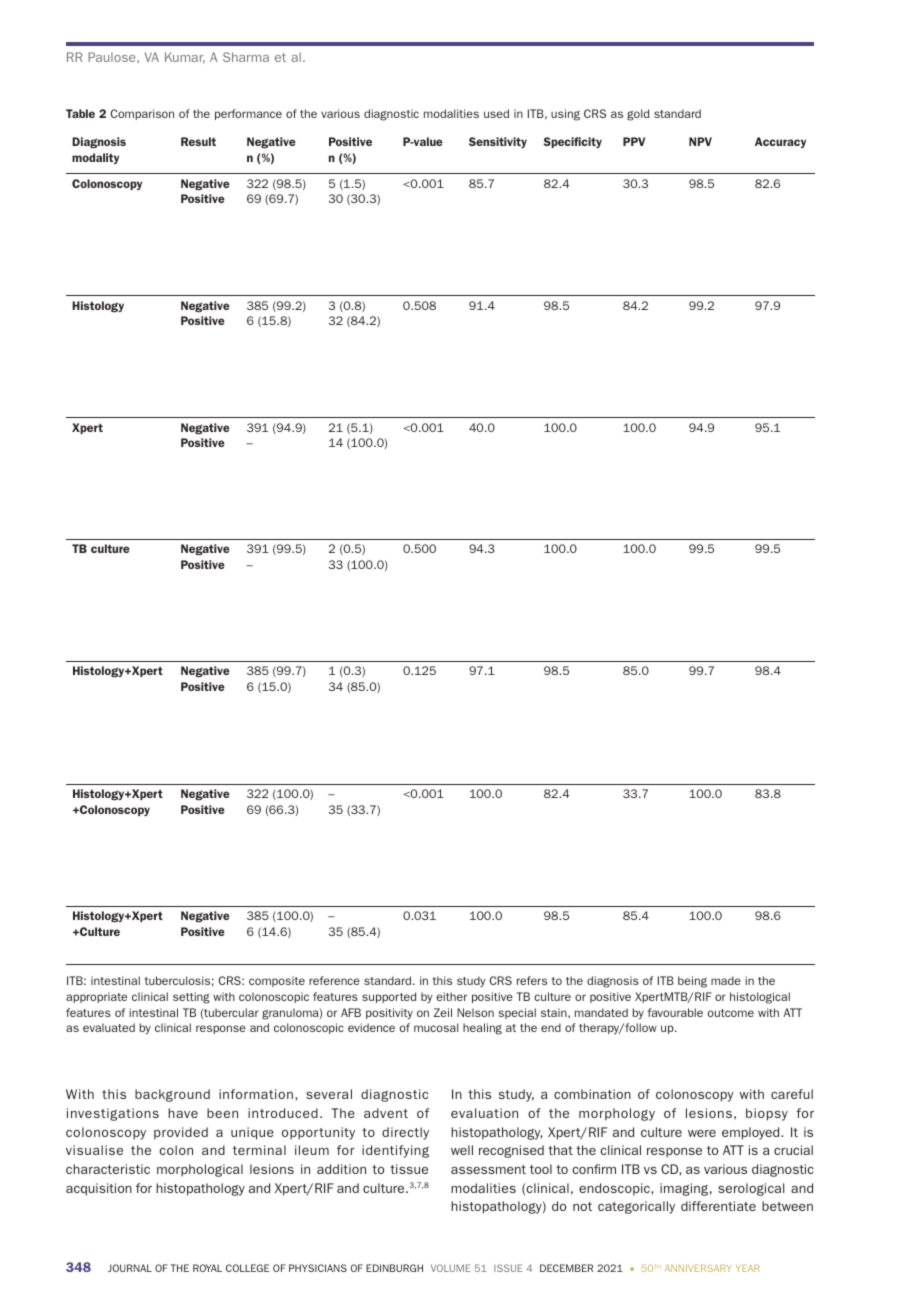 The height and width of the screenshot is (1308, 924). I want to click on either, so click(451, 996).
